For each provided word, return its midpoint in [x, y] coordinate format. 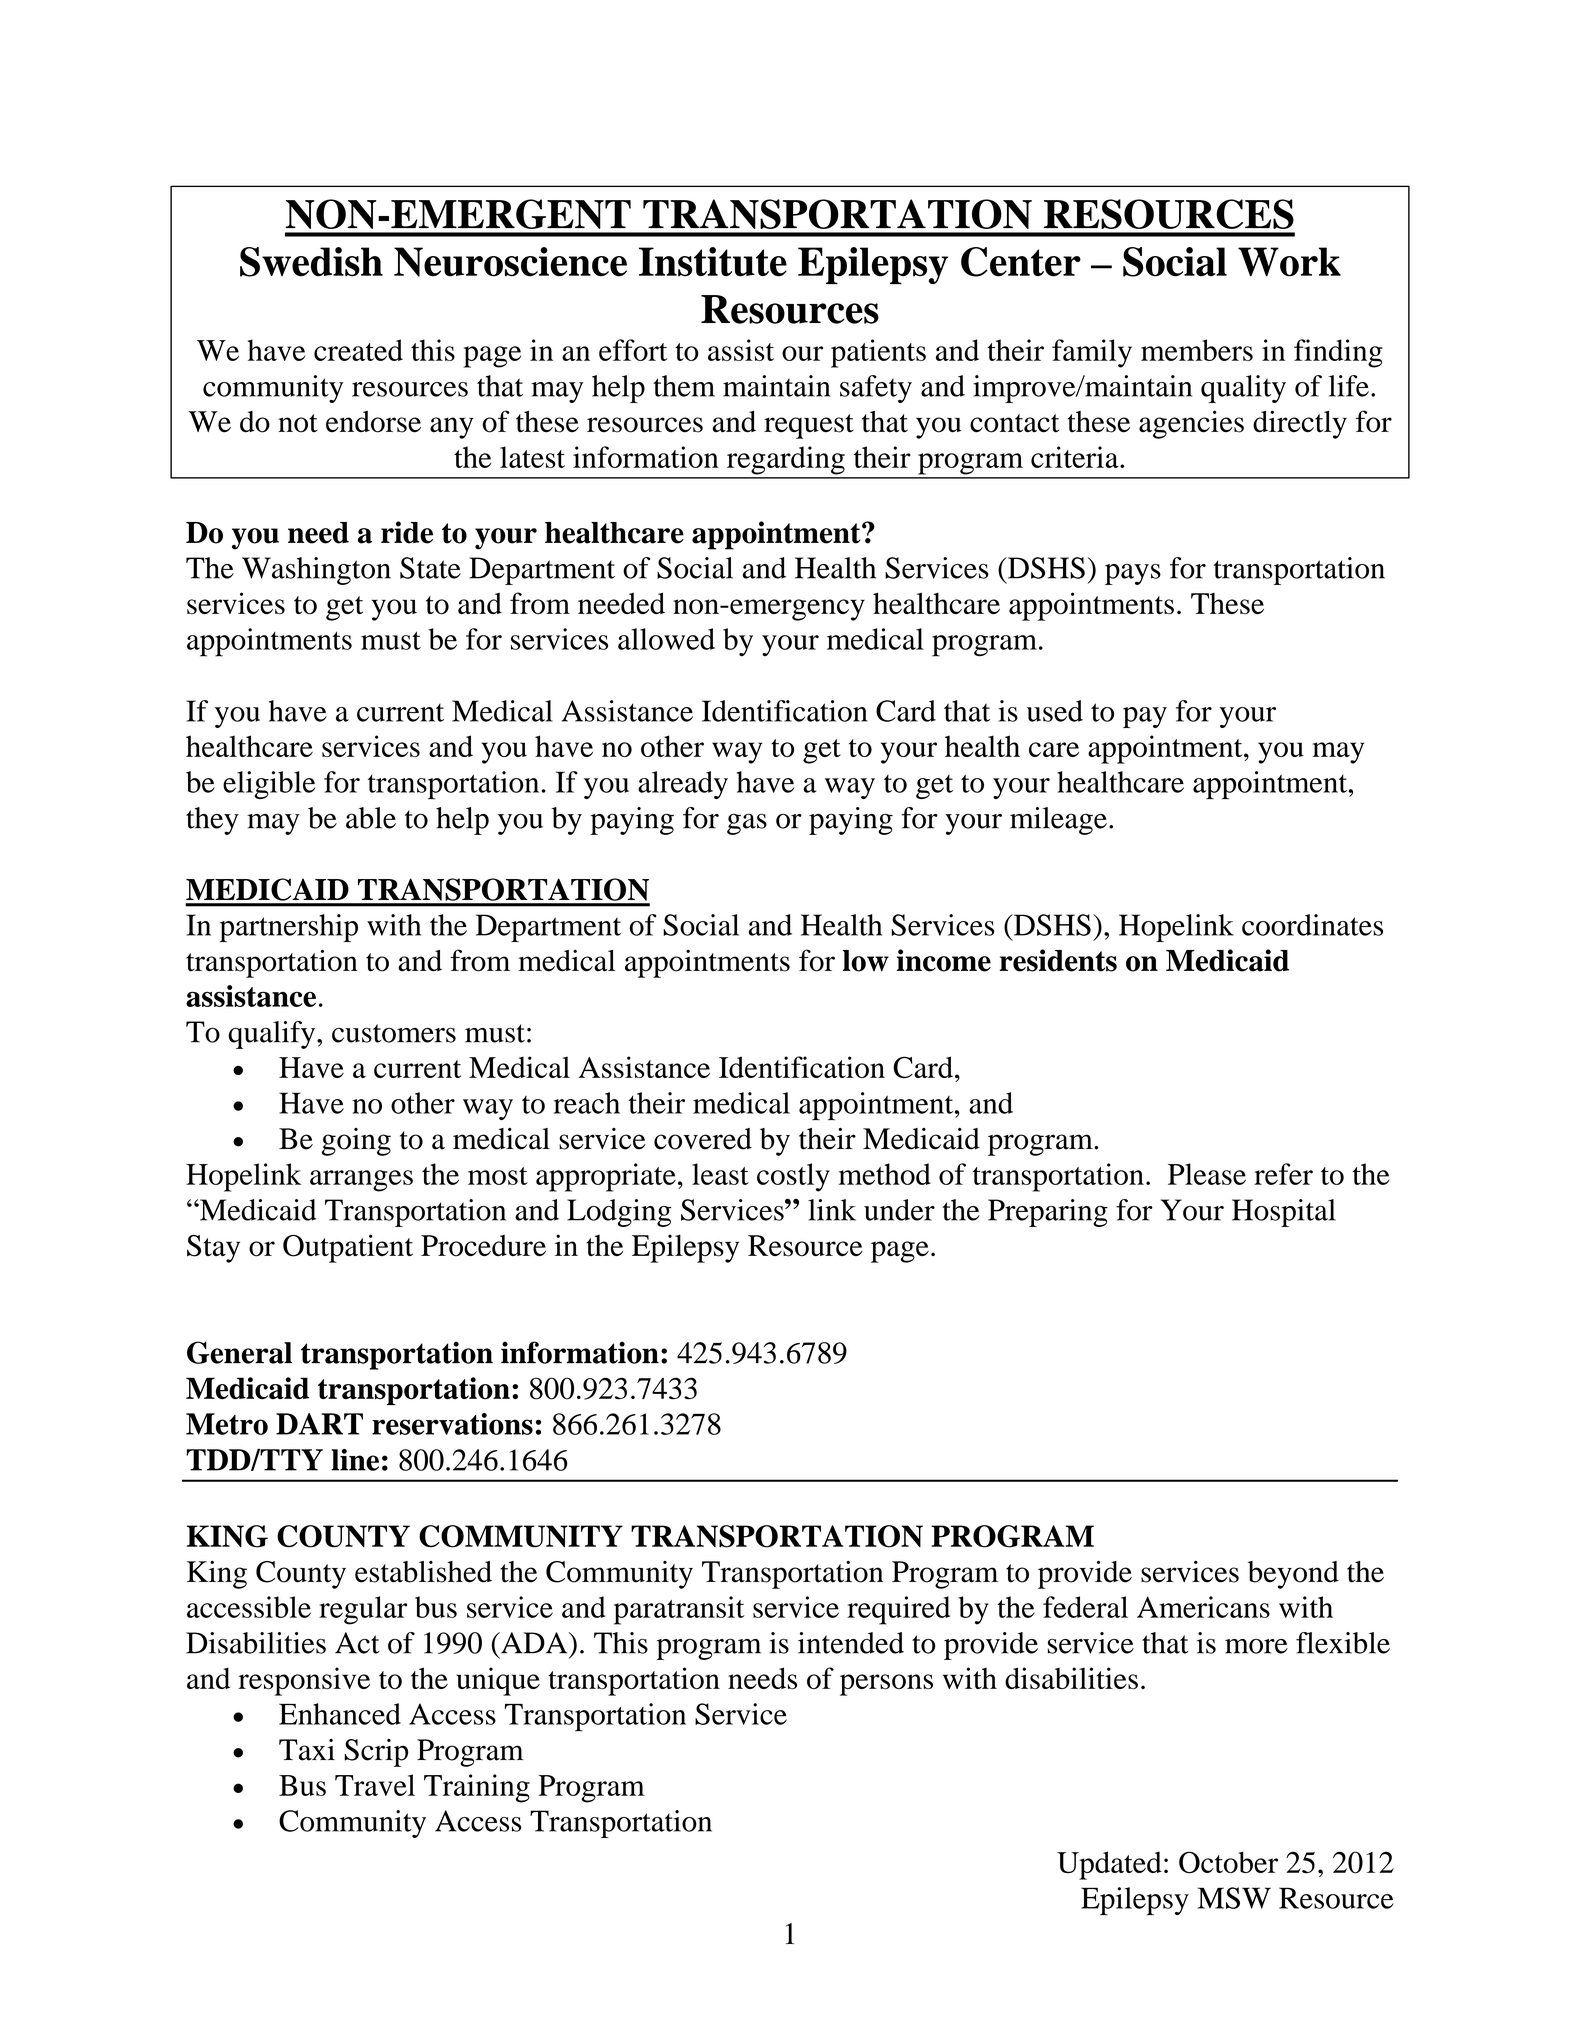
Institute [713, 262]
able [371, 818]
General [239, 1352]
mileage [1058, 821]
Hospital [1284, 1213]
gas [747, 824]
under [899, 1210]
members [1197, 350]
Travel [375, 1785]
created [358, 350]
